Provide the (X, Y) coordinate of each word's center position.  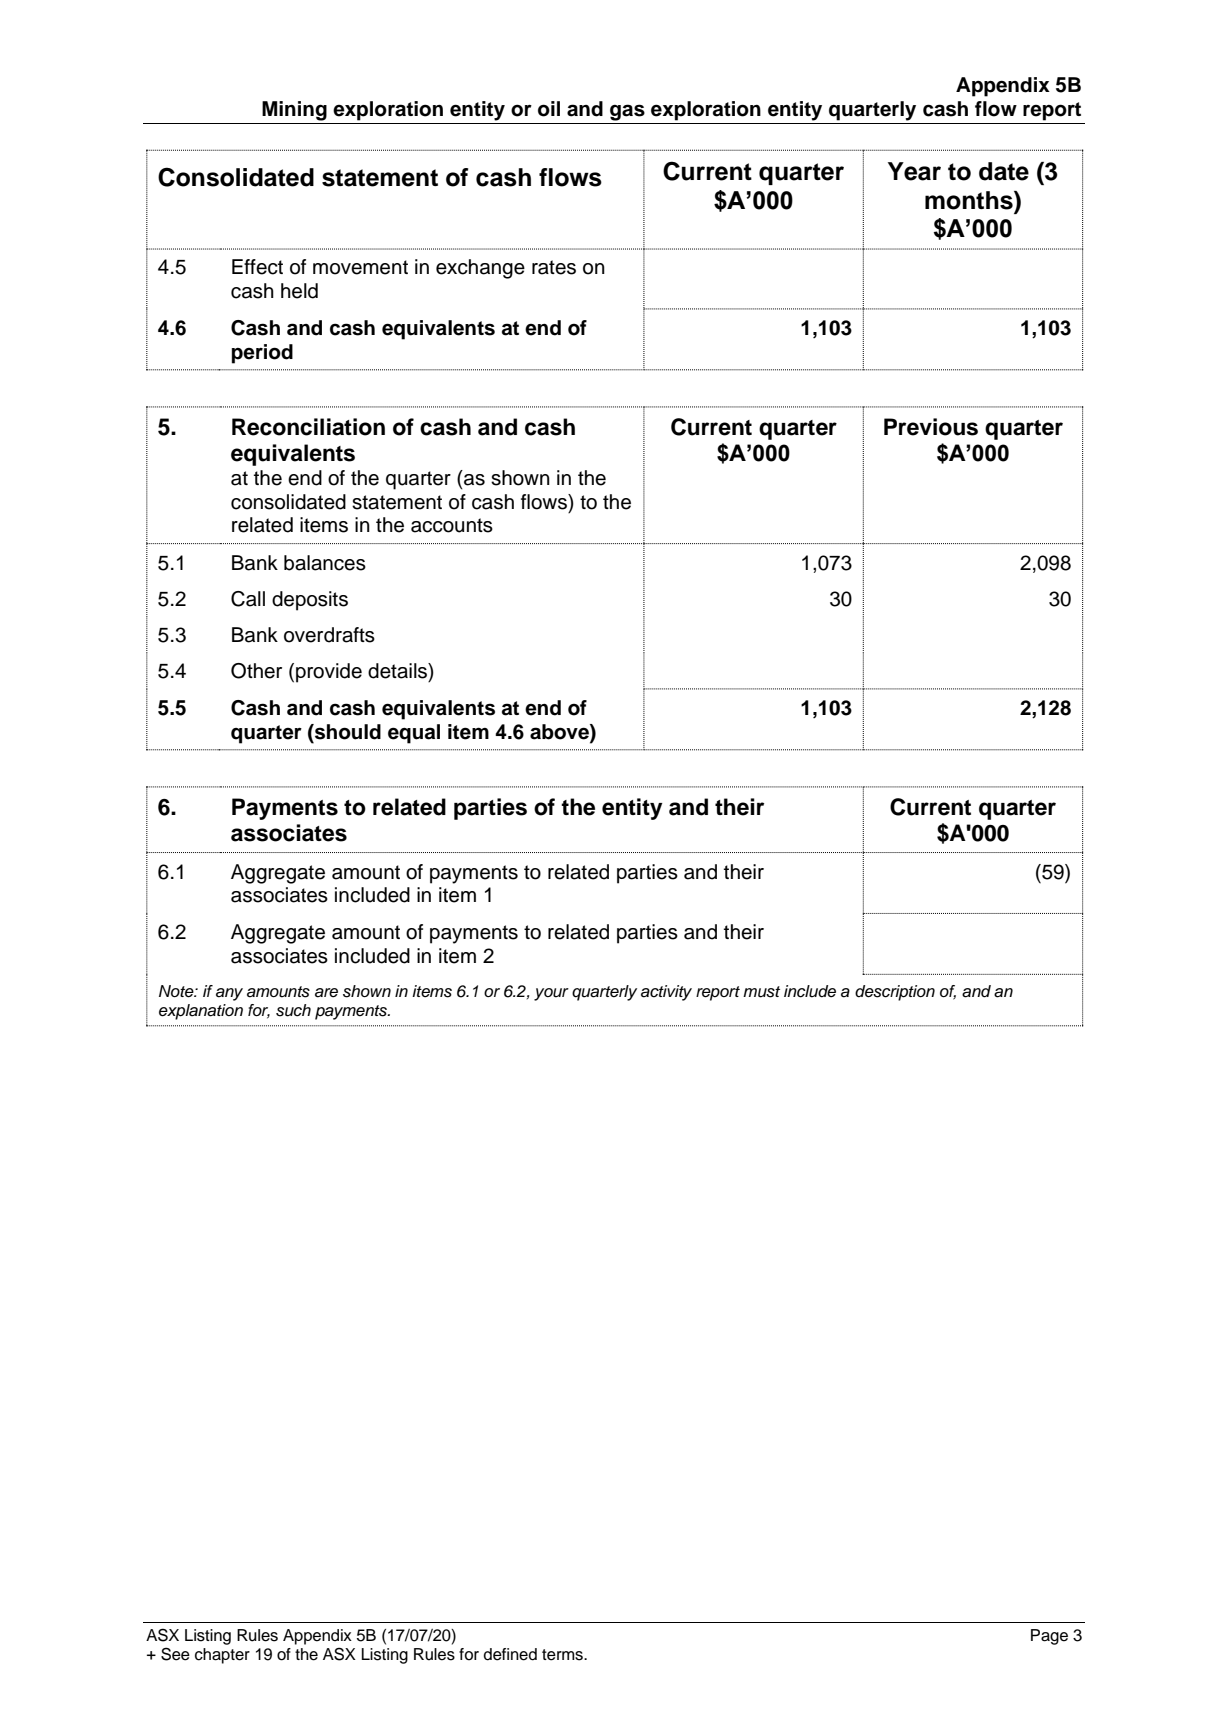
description (895, 993)
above (560, 732)
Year (914, 171)
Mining (294, 111)
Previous (931, 427)
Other (256, 671)
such (293, 1010)
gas (627, 112)
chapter (222, 1656)
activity (666, 993)
